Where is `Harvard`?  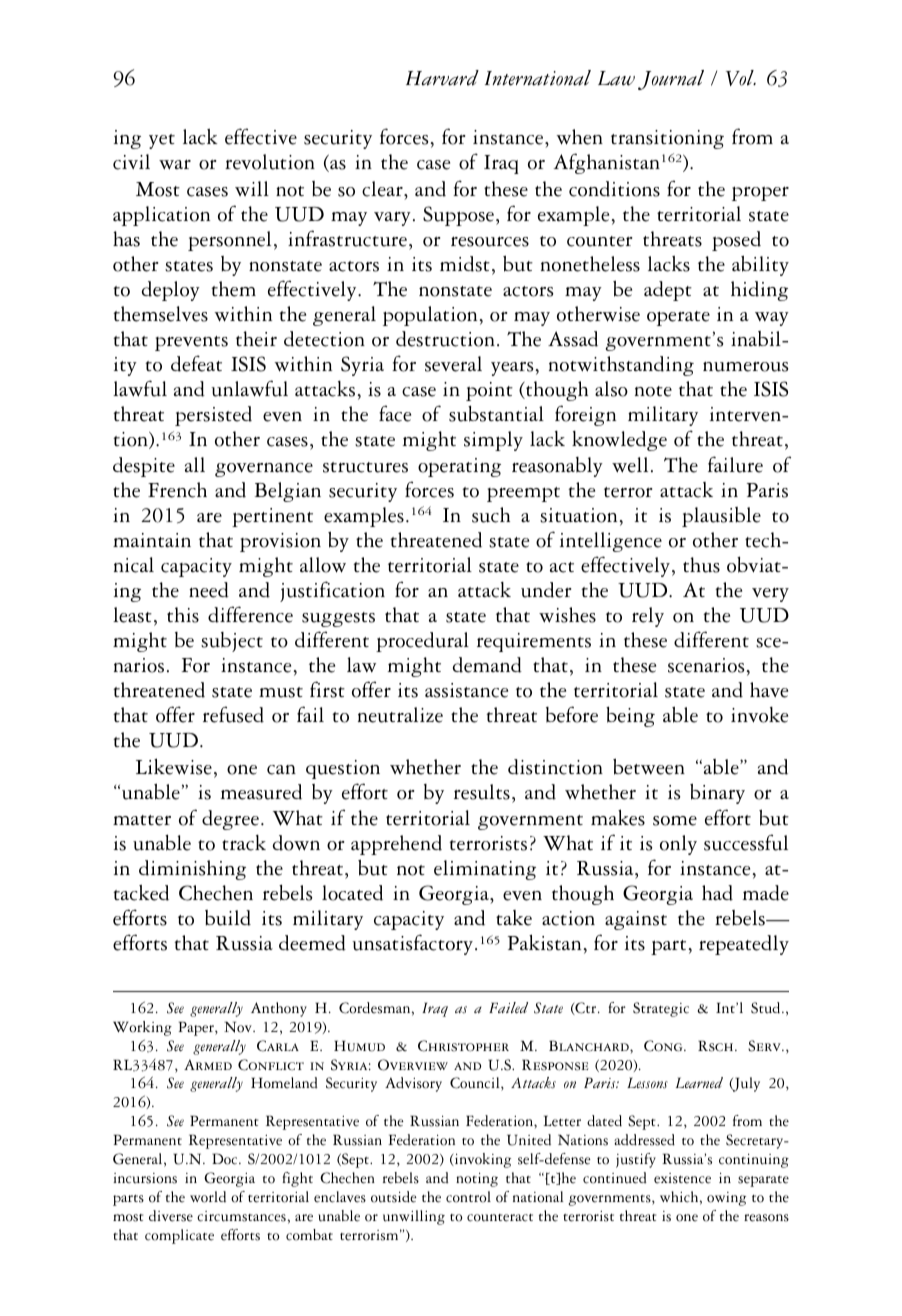
Harvard is located at coordinates (442, 78).
